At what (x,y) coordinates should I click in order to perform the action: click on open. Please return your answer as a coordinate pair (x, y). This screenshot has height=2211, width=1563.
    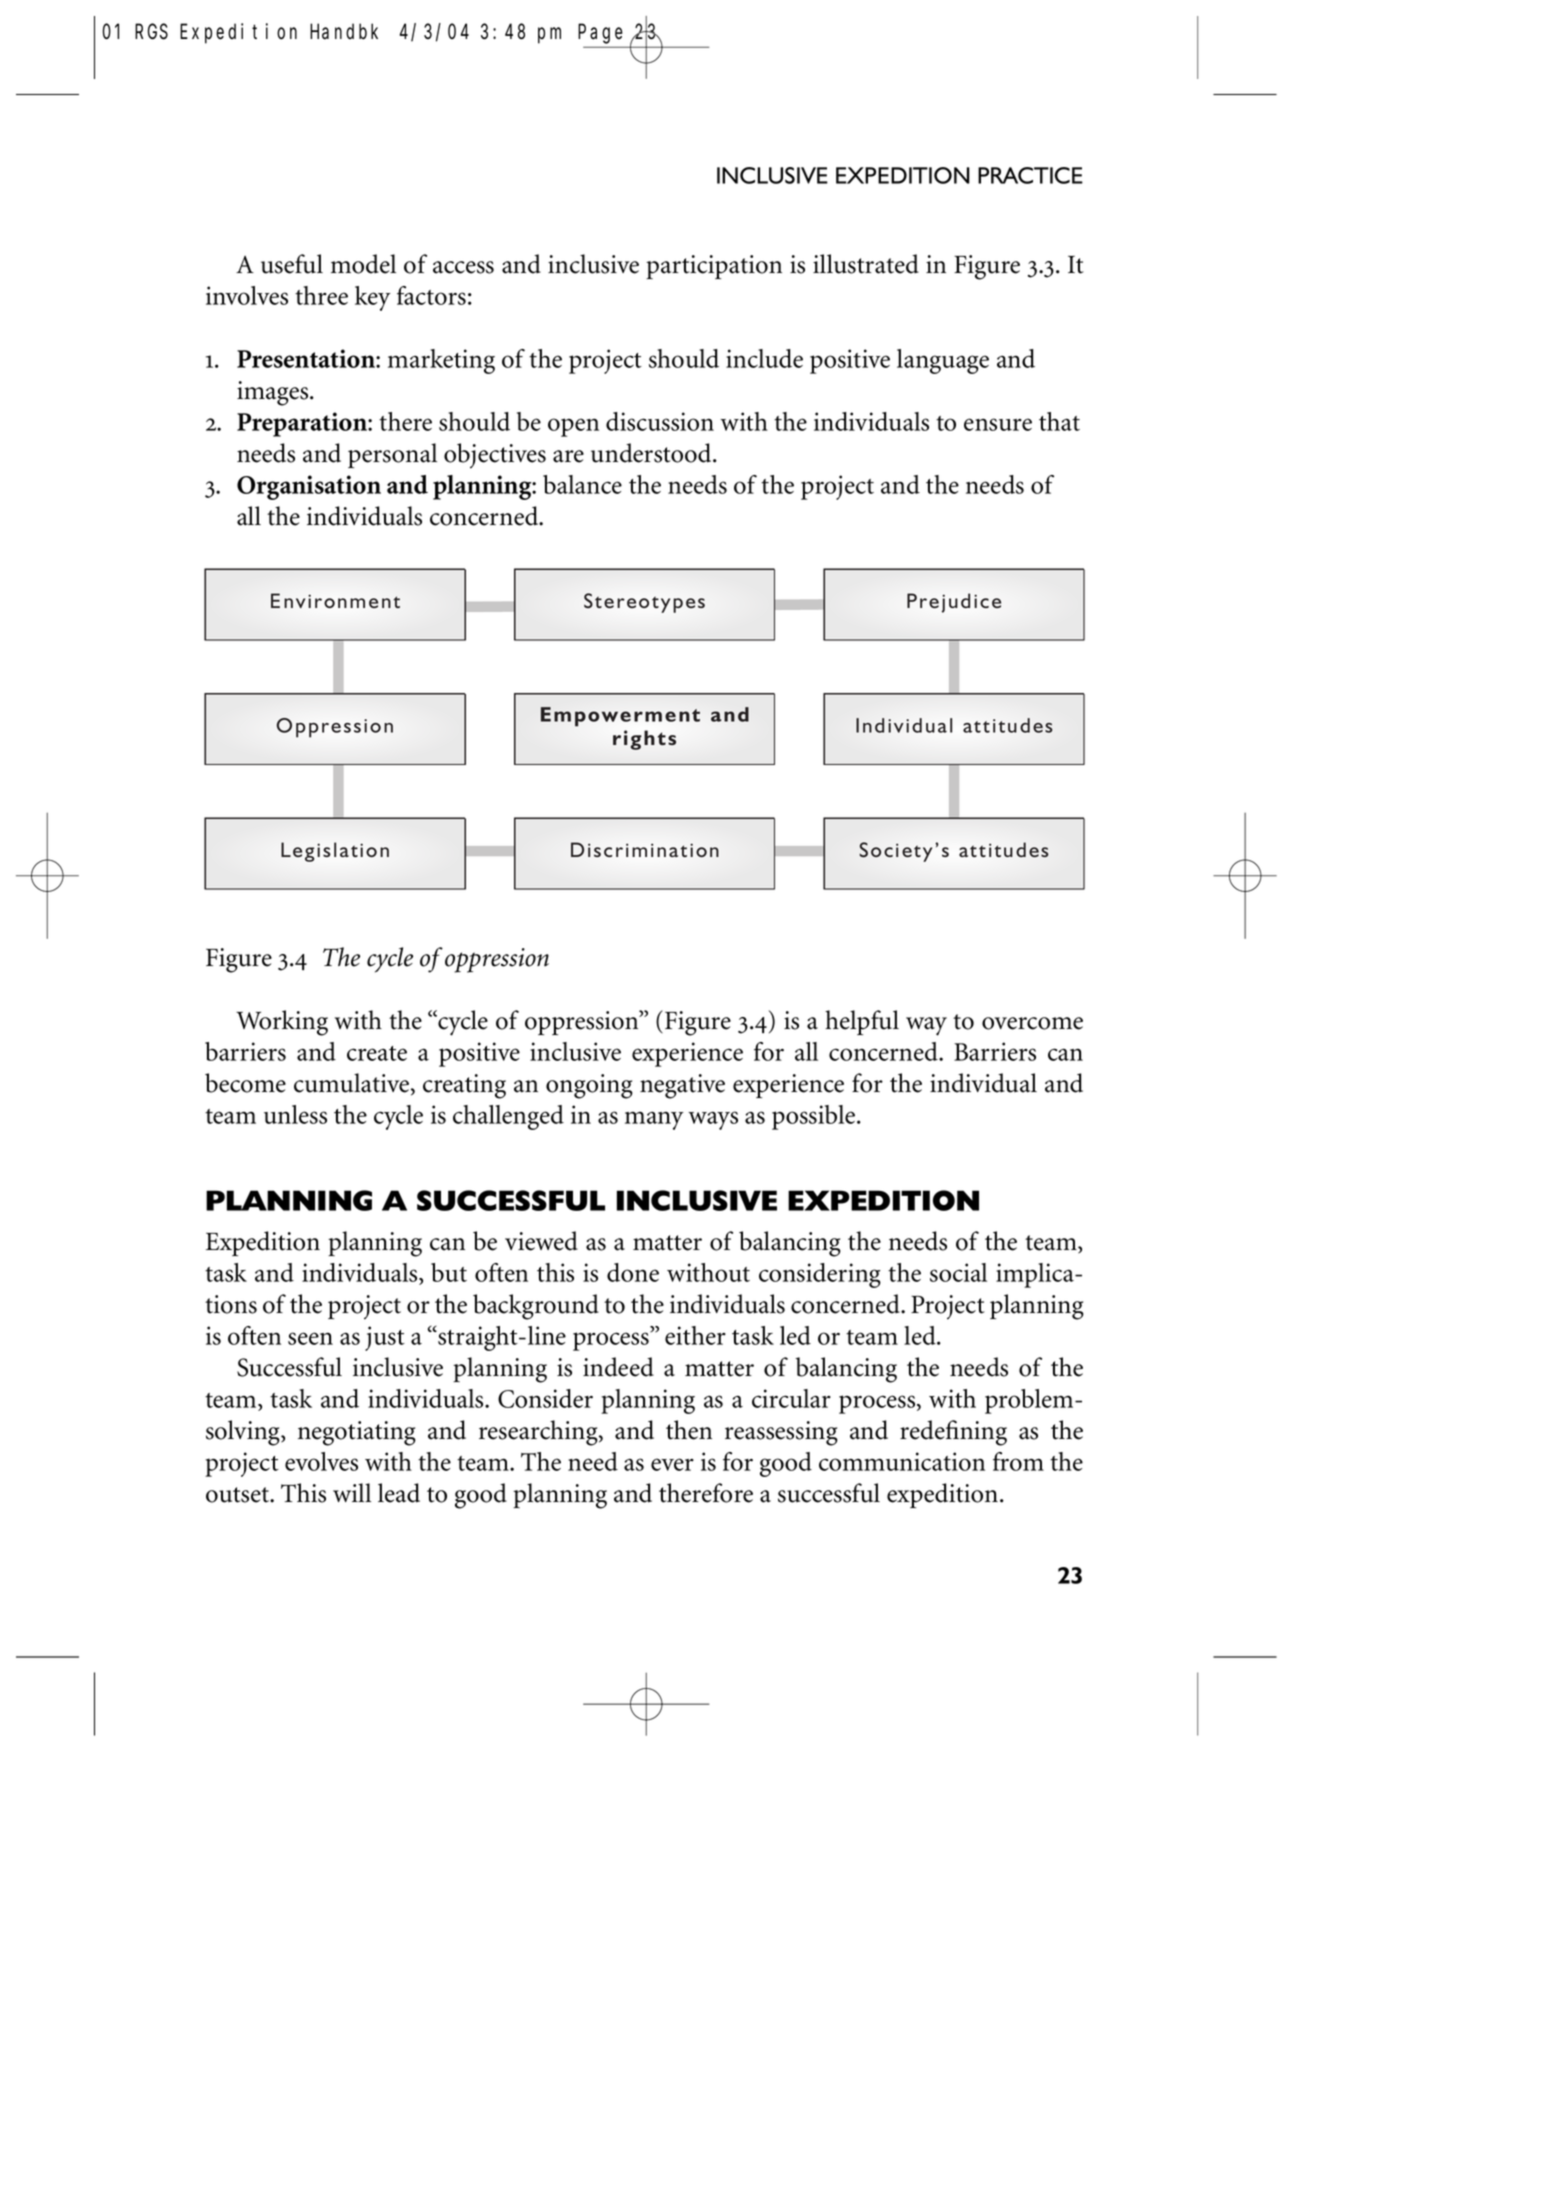
    Looking at the image, I should click on (573, 427).
